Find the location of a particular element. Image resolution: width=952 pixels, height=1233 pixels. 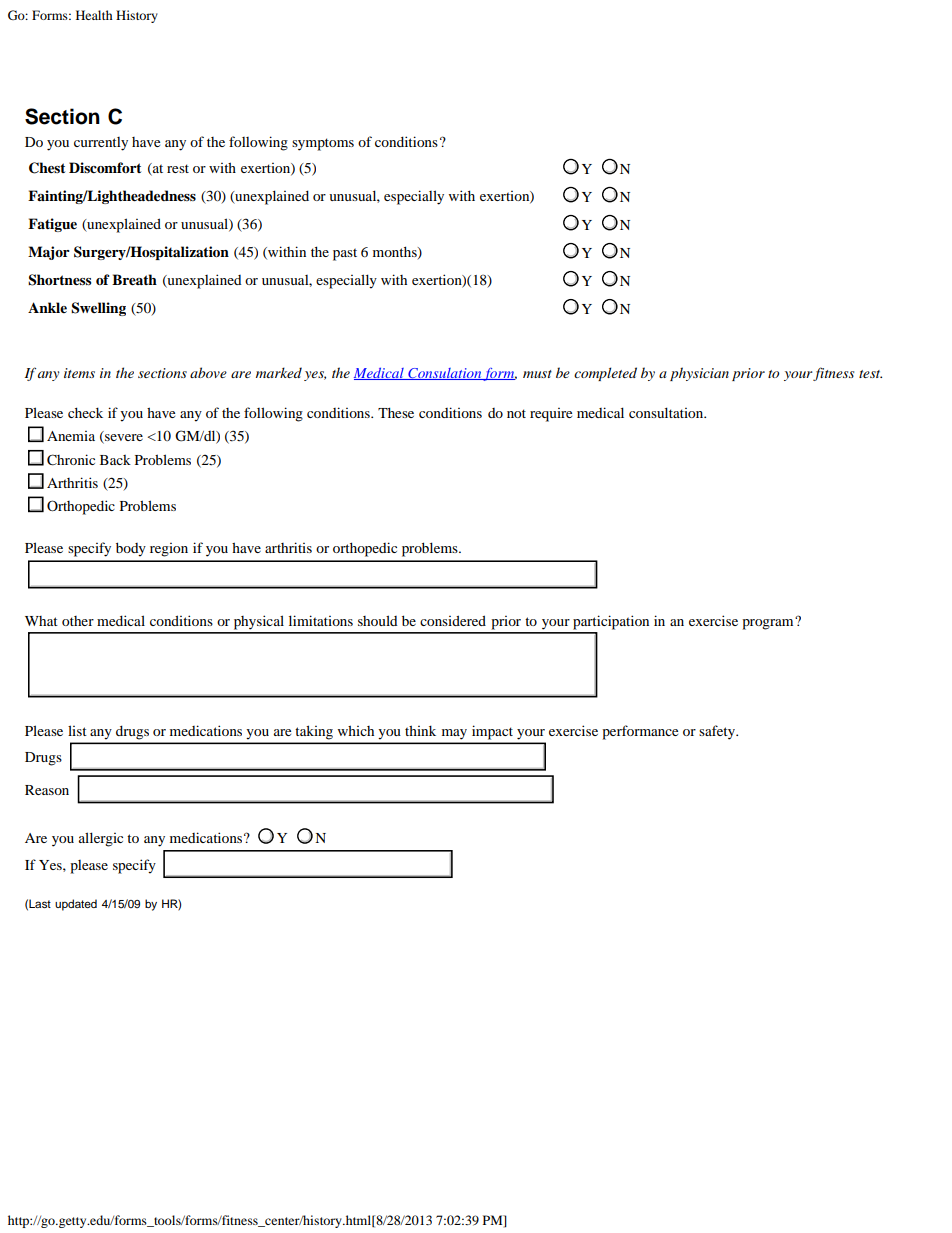

program is located at coordinates (769, 623).
